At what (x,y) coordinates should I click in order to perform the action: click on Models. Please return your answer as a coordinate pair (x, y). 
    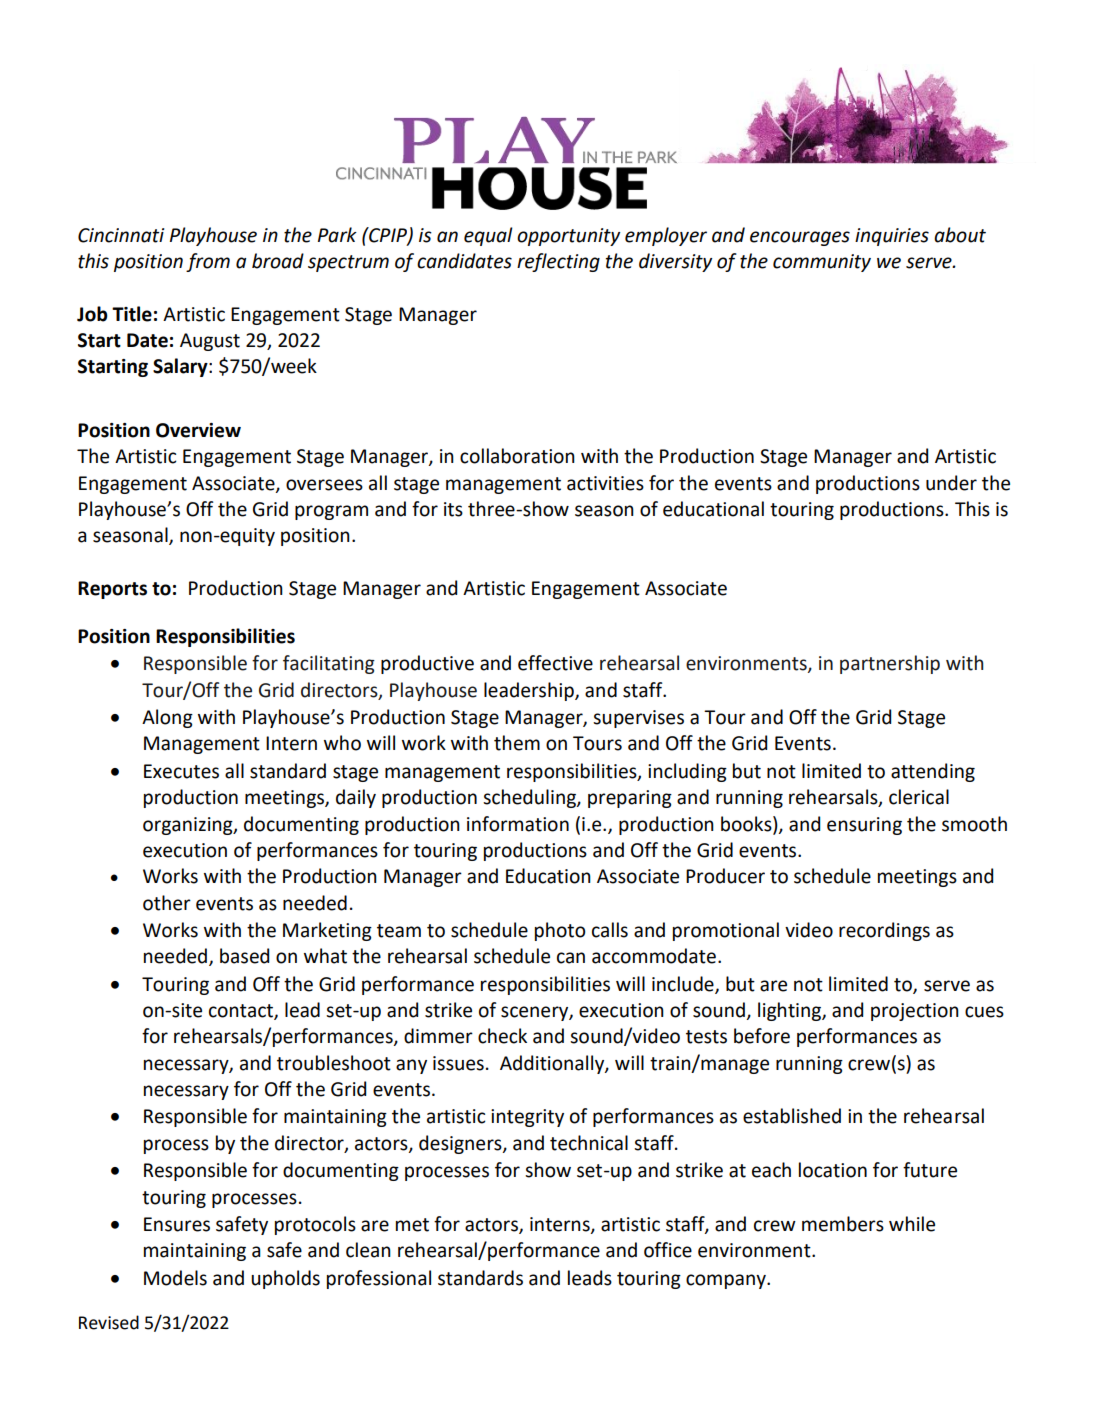
    Looking at the image, I should click on (175, 1278).
